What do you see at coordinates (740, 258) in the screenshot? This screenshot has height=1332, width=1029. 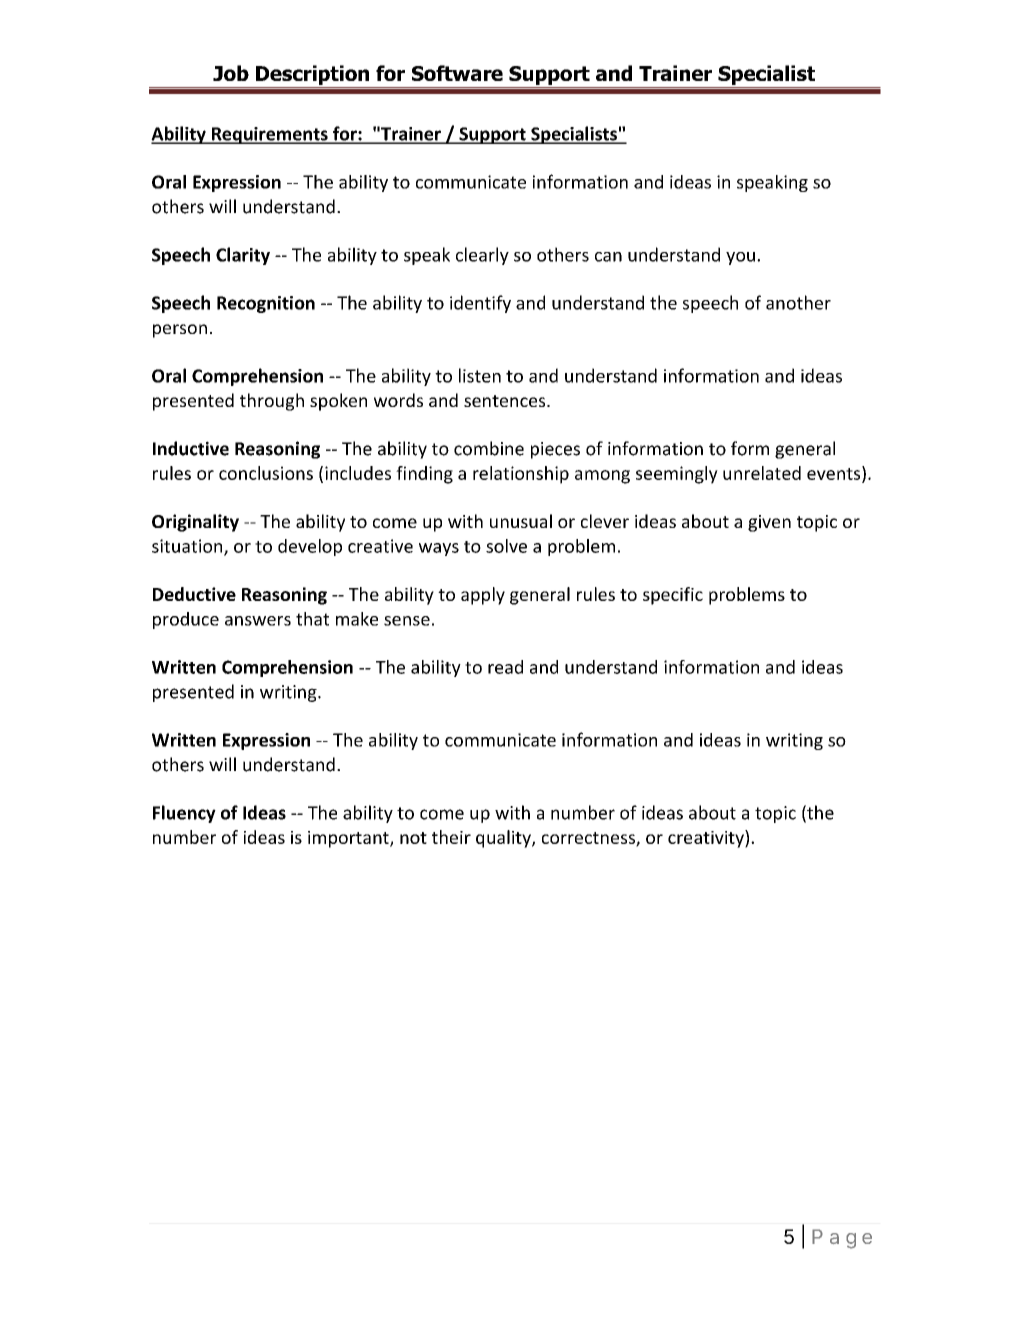 I see `you` at bounding box center [740, 258].
